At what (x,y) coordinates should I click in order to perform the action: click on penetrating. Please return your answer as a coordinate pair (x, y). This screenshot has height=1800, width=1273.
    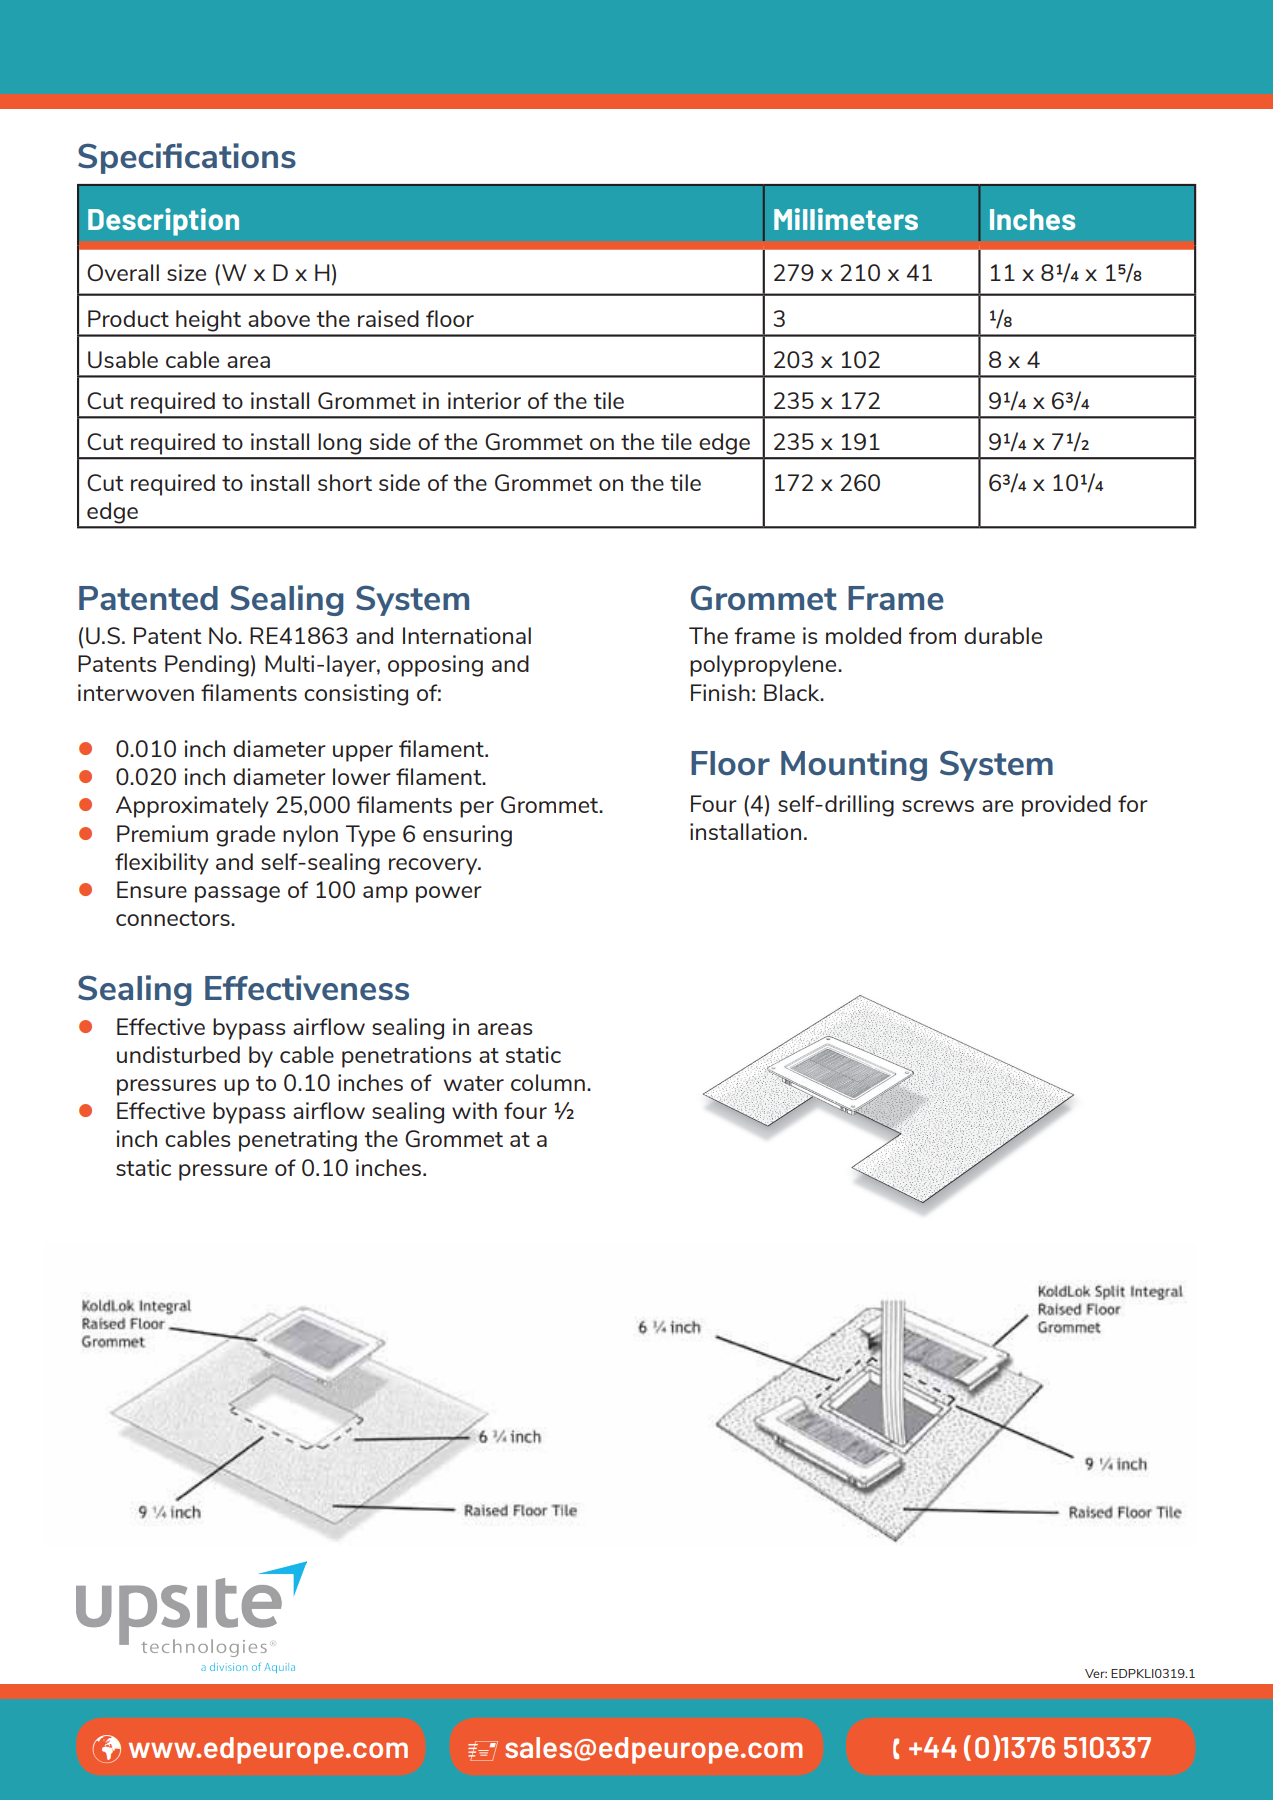
    Looking at the image, I should click on (298, 1141).
